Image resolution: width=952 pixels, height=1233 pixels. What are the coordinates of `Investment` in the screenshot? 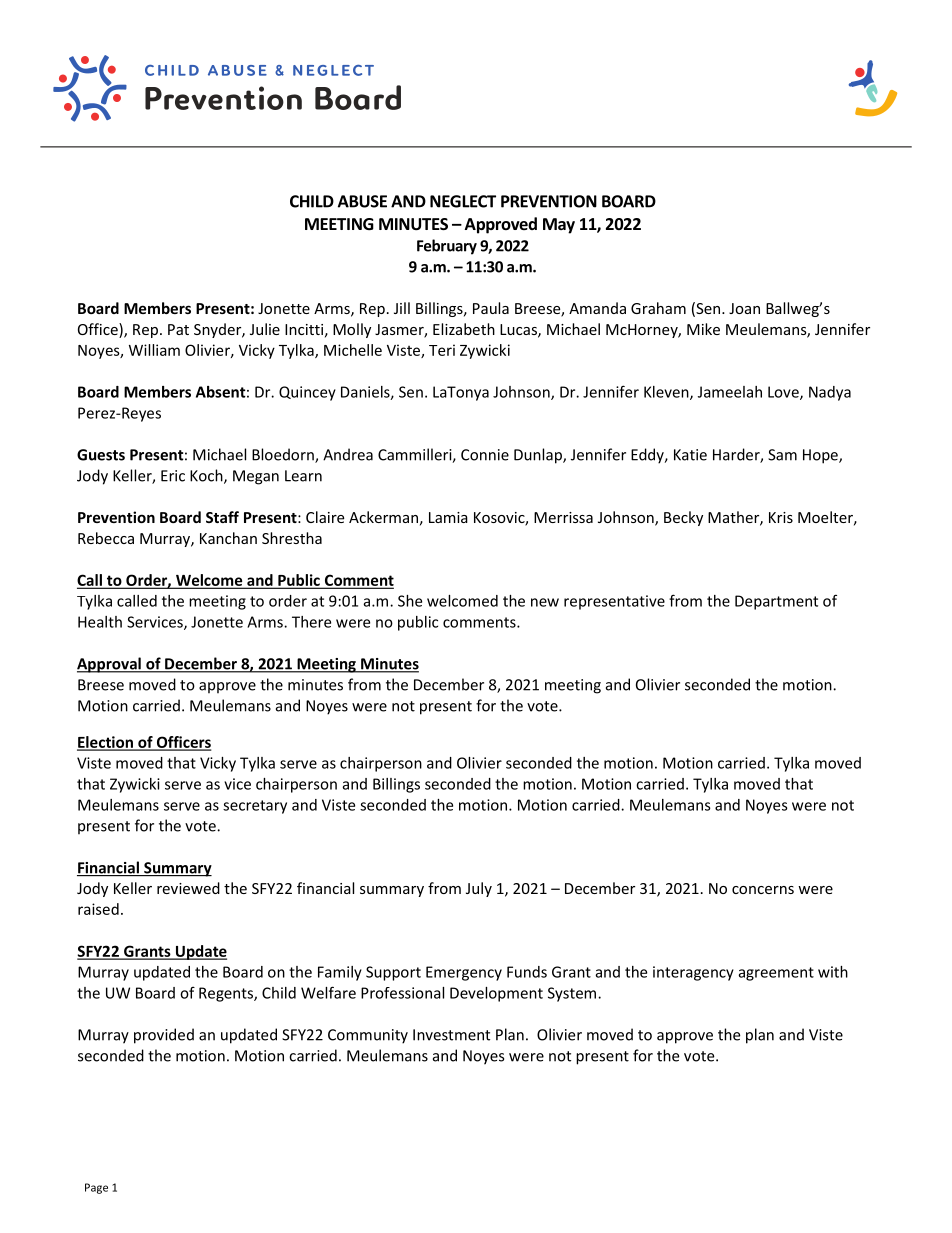 It's located at (451, 1035).
